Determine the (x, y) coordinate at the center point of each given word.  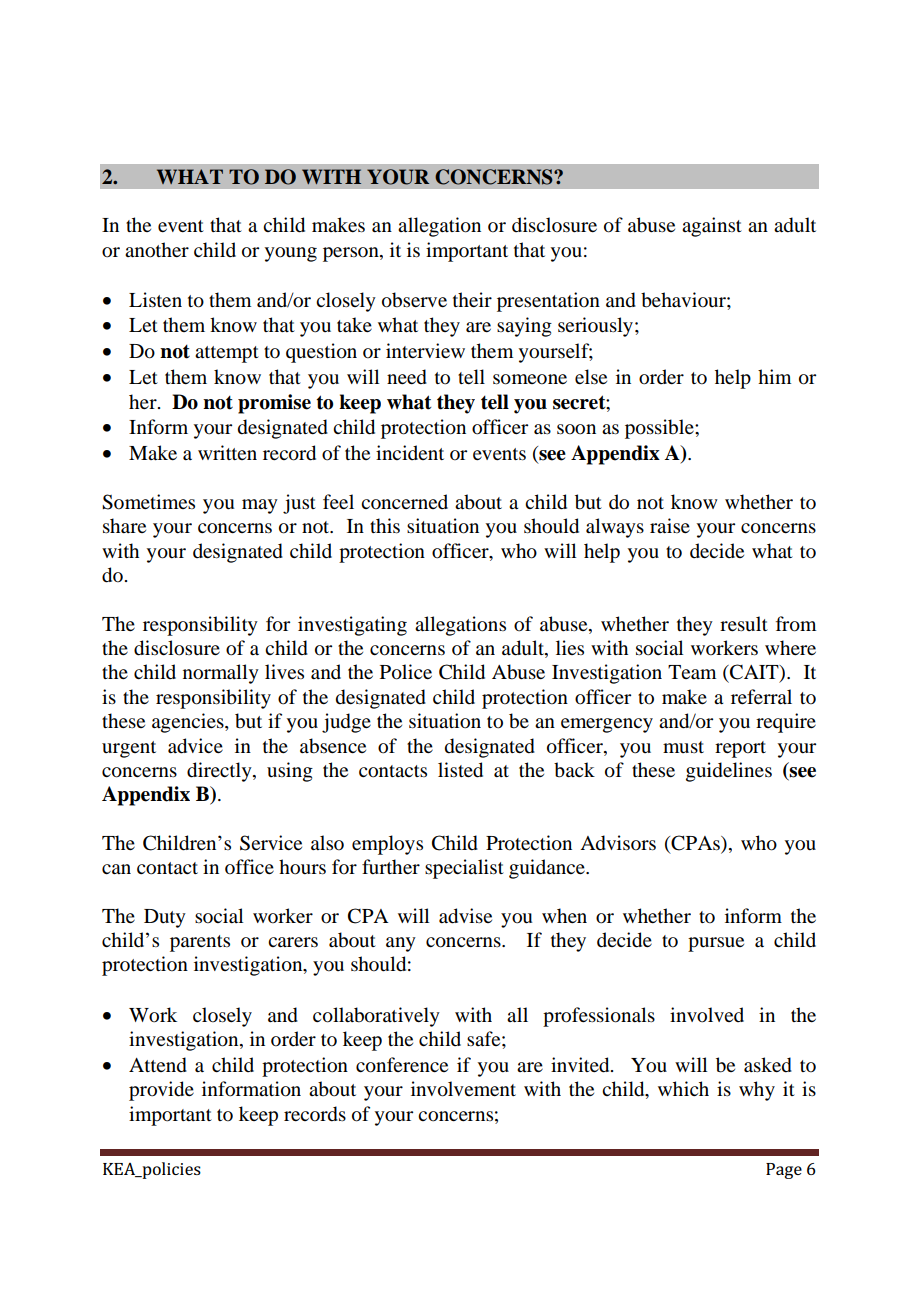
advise (465, 916)
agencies (189, 723)
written (227, 452)
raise (670, 526)
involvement (463, 1089)
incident (410, 452)
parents (200, 943)
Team (692, 672)
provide (161, 1091)
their (472, 299)
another (157, 250)
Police (406, 672)
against (712, 227)
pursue (716, 944)
